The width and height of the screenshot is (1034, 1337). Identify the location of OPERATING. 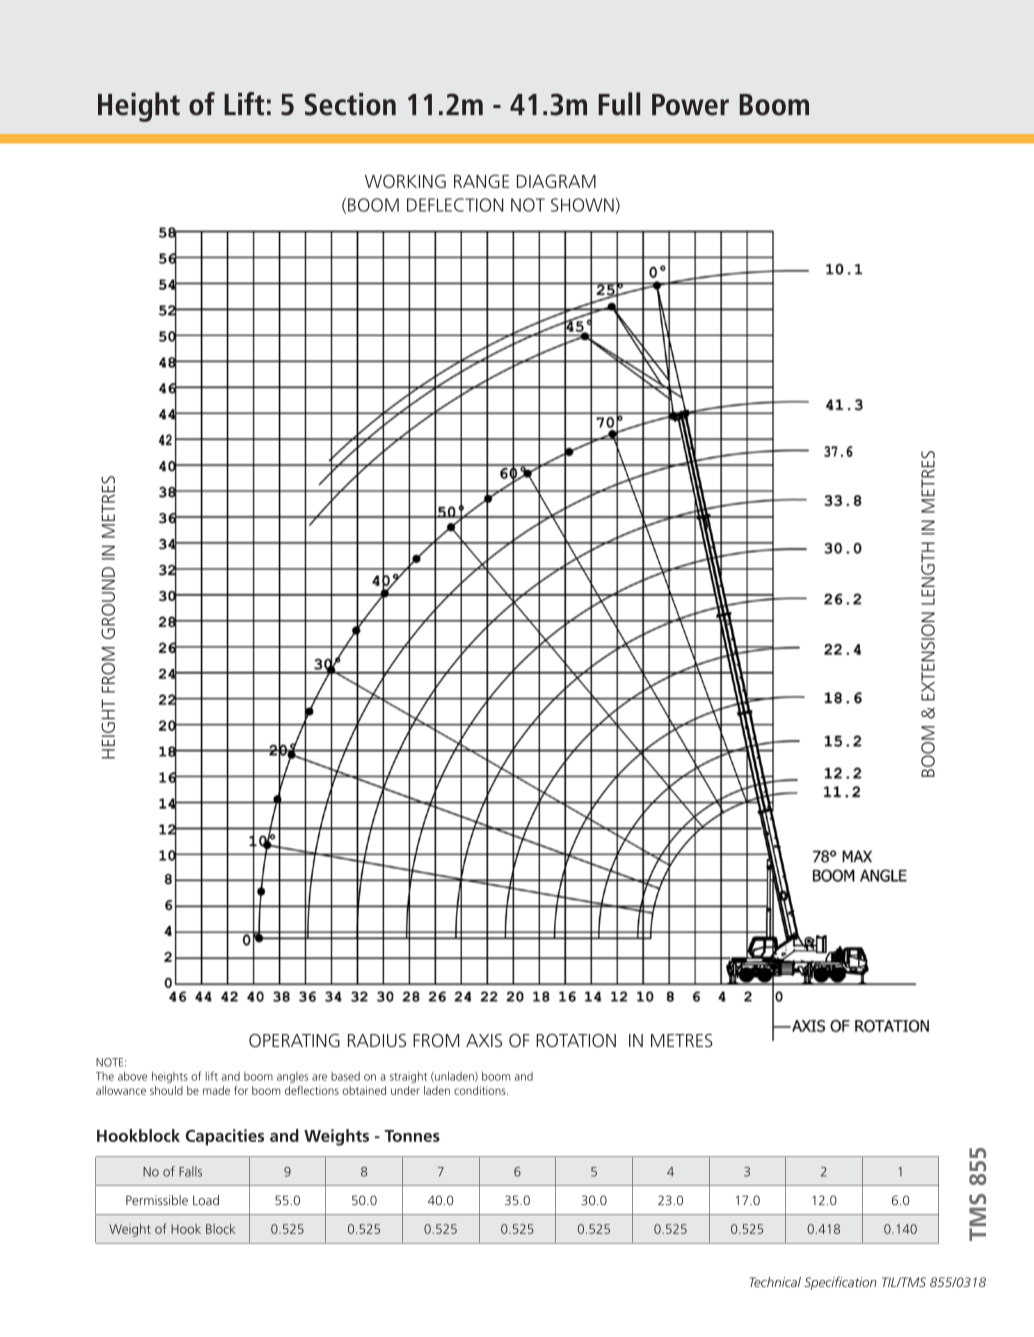
(294, 1040).
